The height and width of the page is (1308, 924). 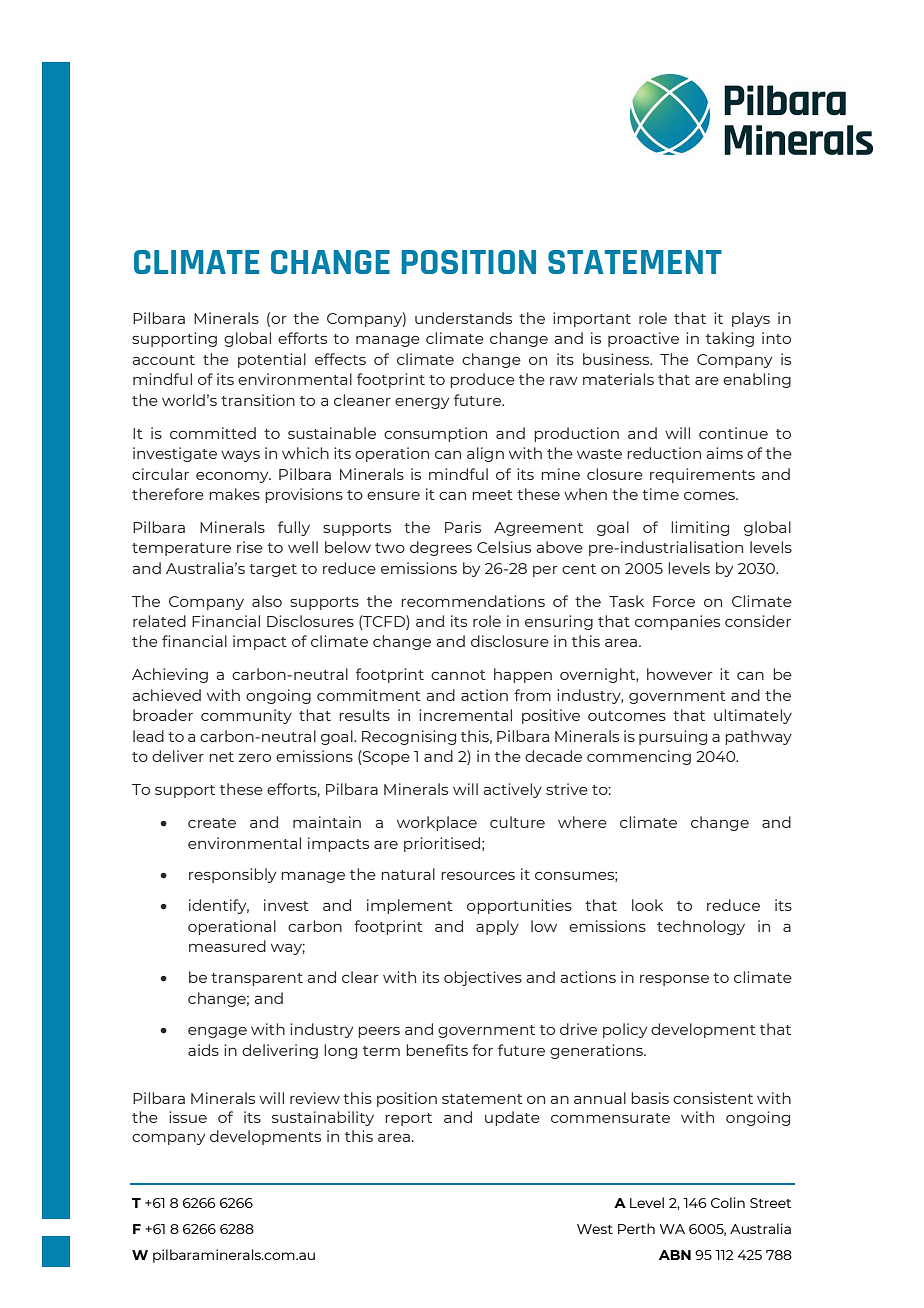 I want to click on net, so click(x=221, y=757).
